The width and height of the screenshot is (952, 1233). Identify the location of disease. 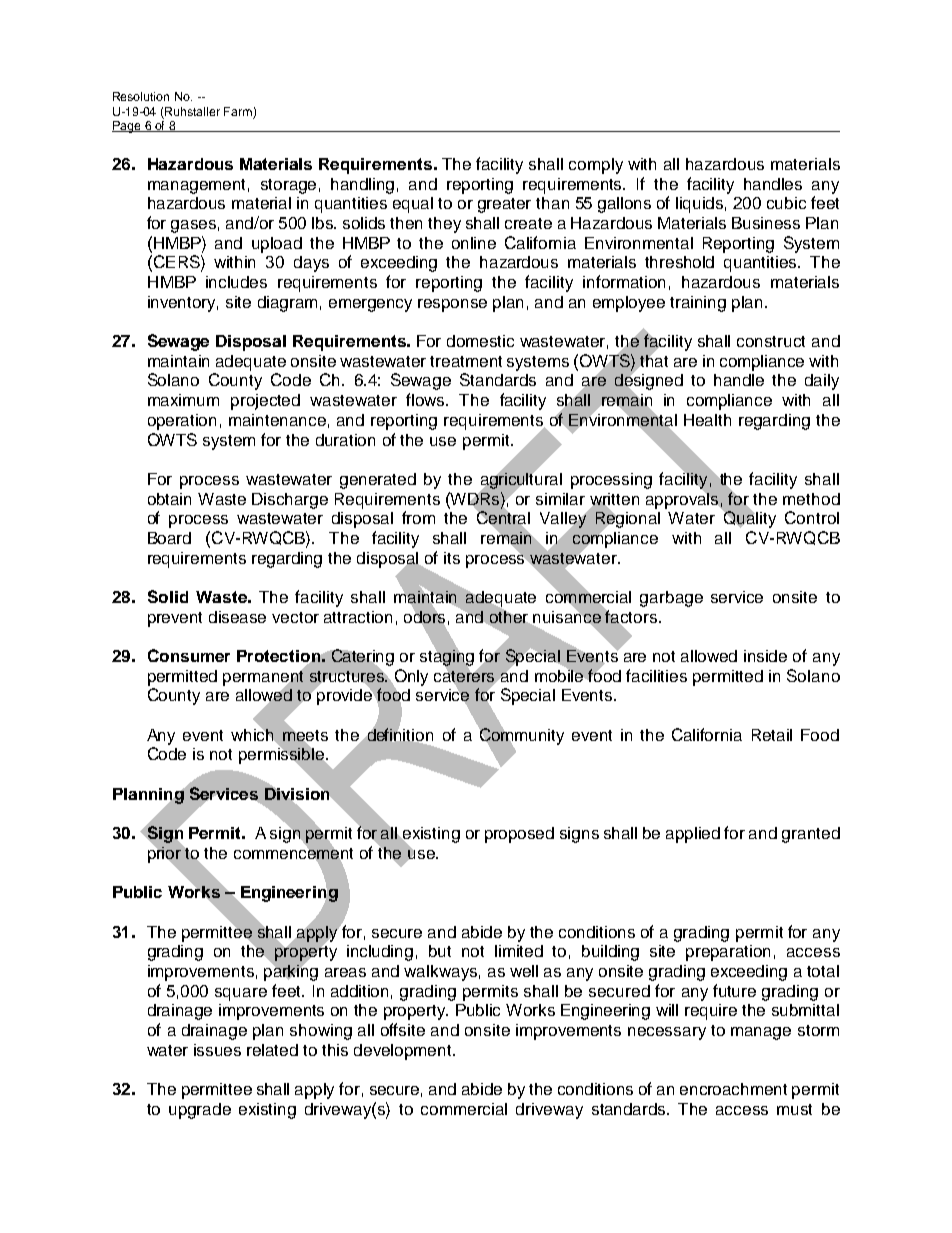
(237, 617).
